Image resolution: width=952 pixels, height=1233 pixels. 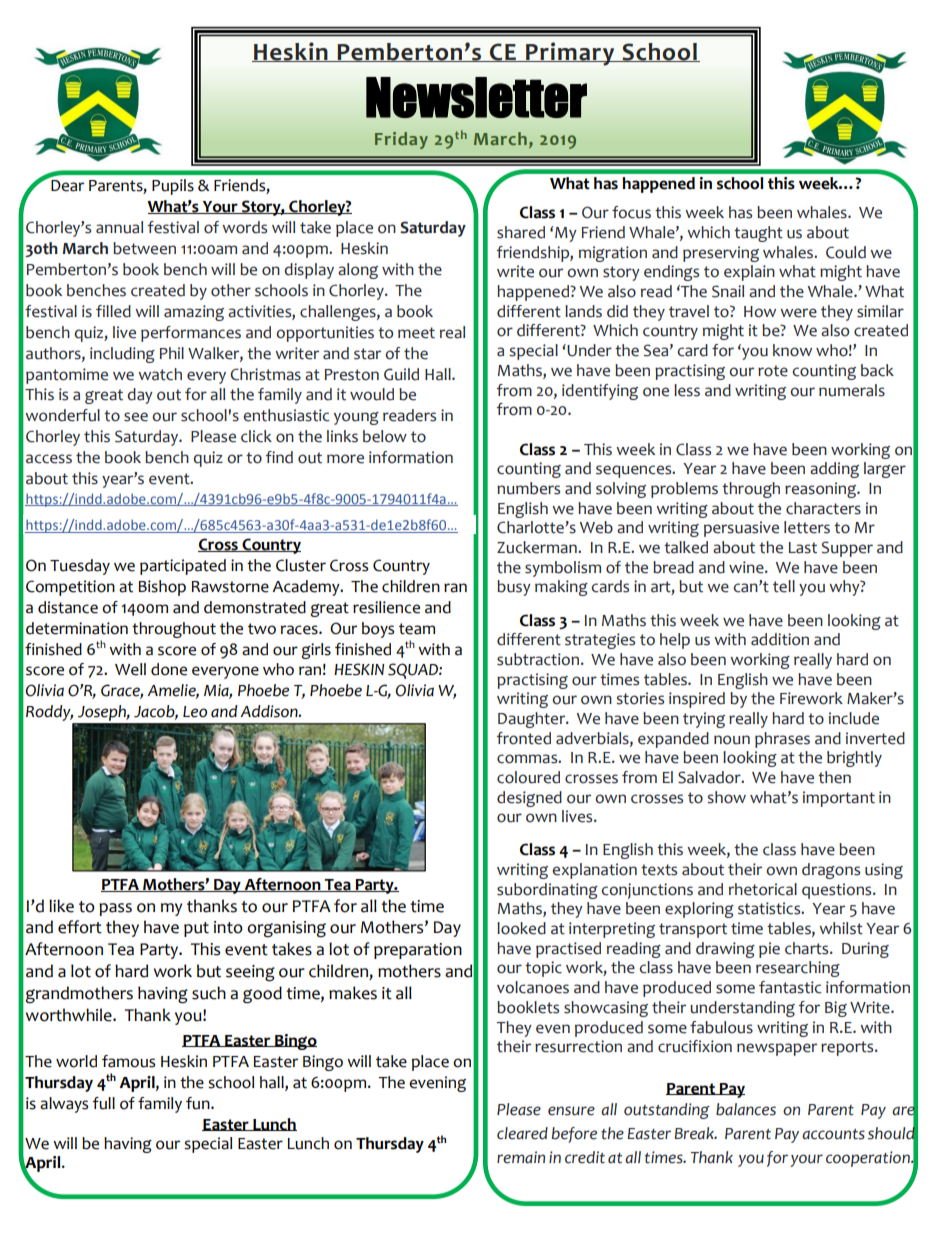 I want to click on subordinating, so click(x=547, y=891).
